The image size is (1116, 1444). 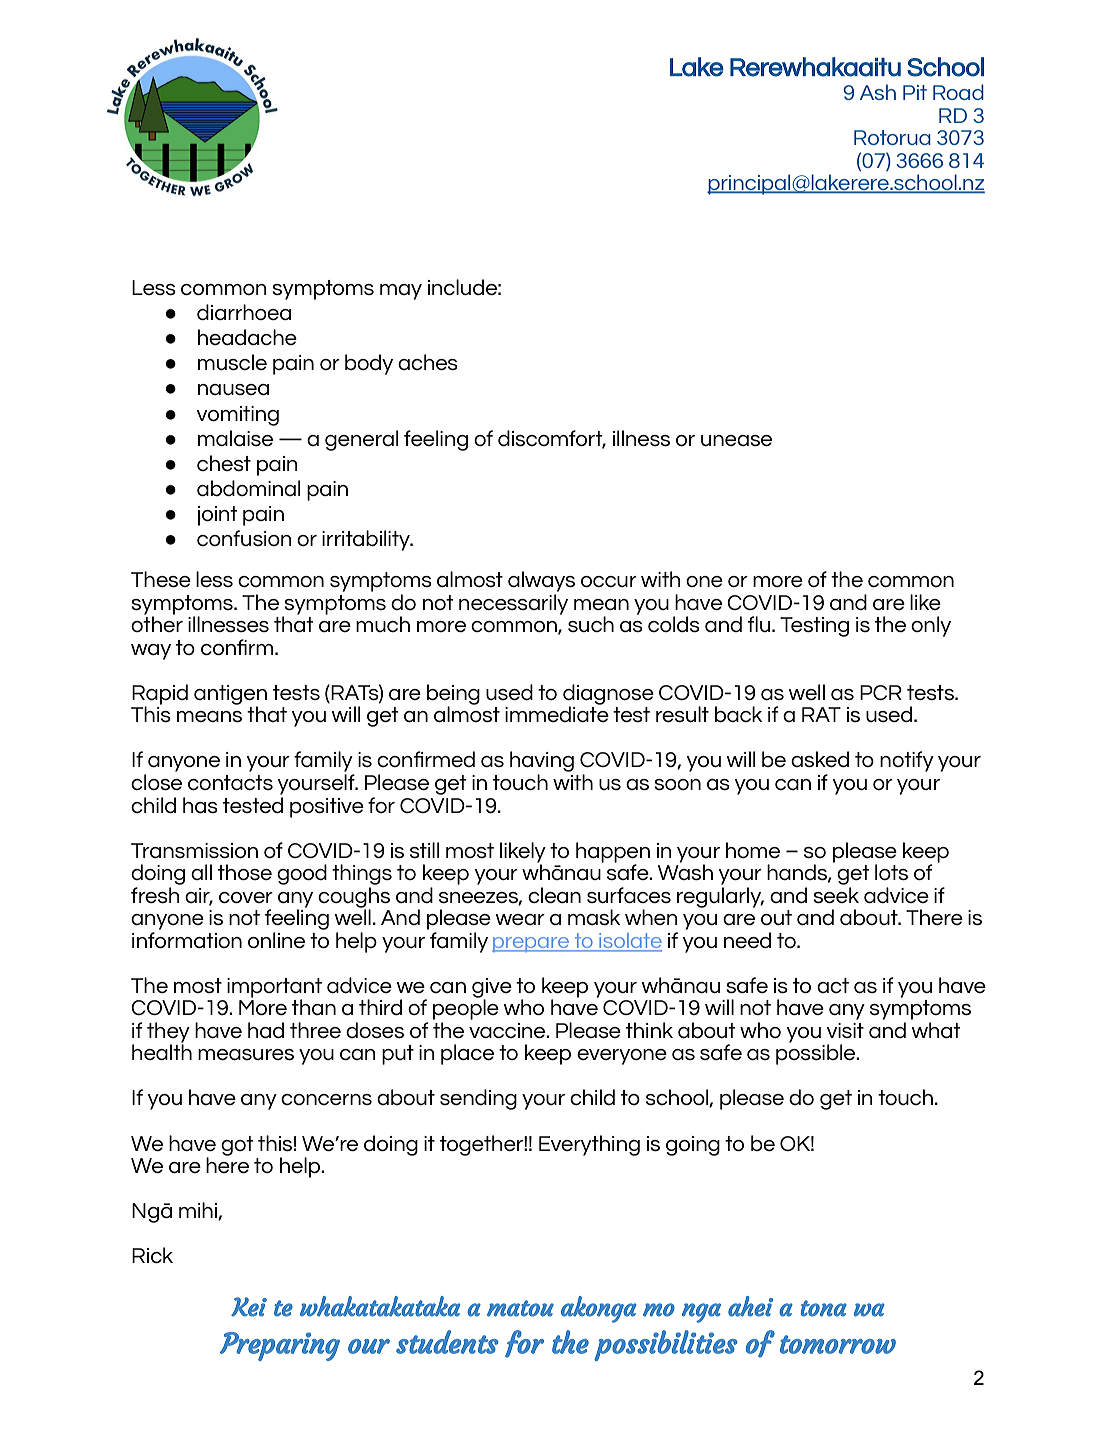 I want to click on diarrhoea, so click(x=244, y=312).
